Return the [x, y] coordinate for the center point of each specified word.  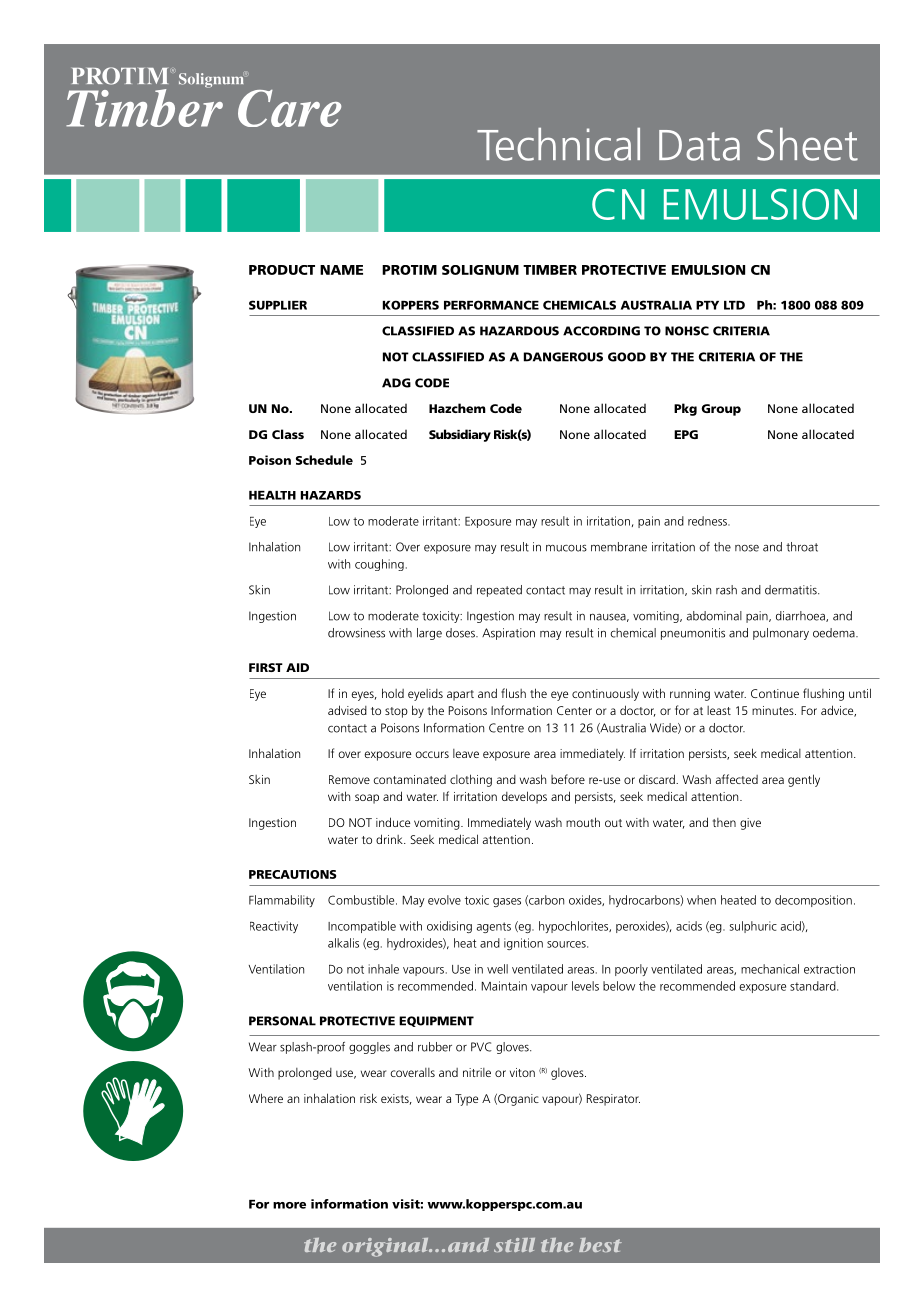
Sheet [807, 144]
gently [804, 780]
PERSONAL [282, 1021]
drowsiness [356, 633]
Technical [558, 144]
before [568, 779]
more [289, 1205]
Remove [349, 779]
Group [721, 410]
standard [814, 986]
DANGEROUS [563, 357]
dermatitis [792, 590]
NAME [341, 270]
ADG [396, 383]
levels [585, 986]
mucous [566, 548]
